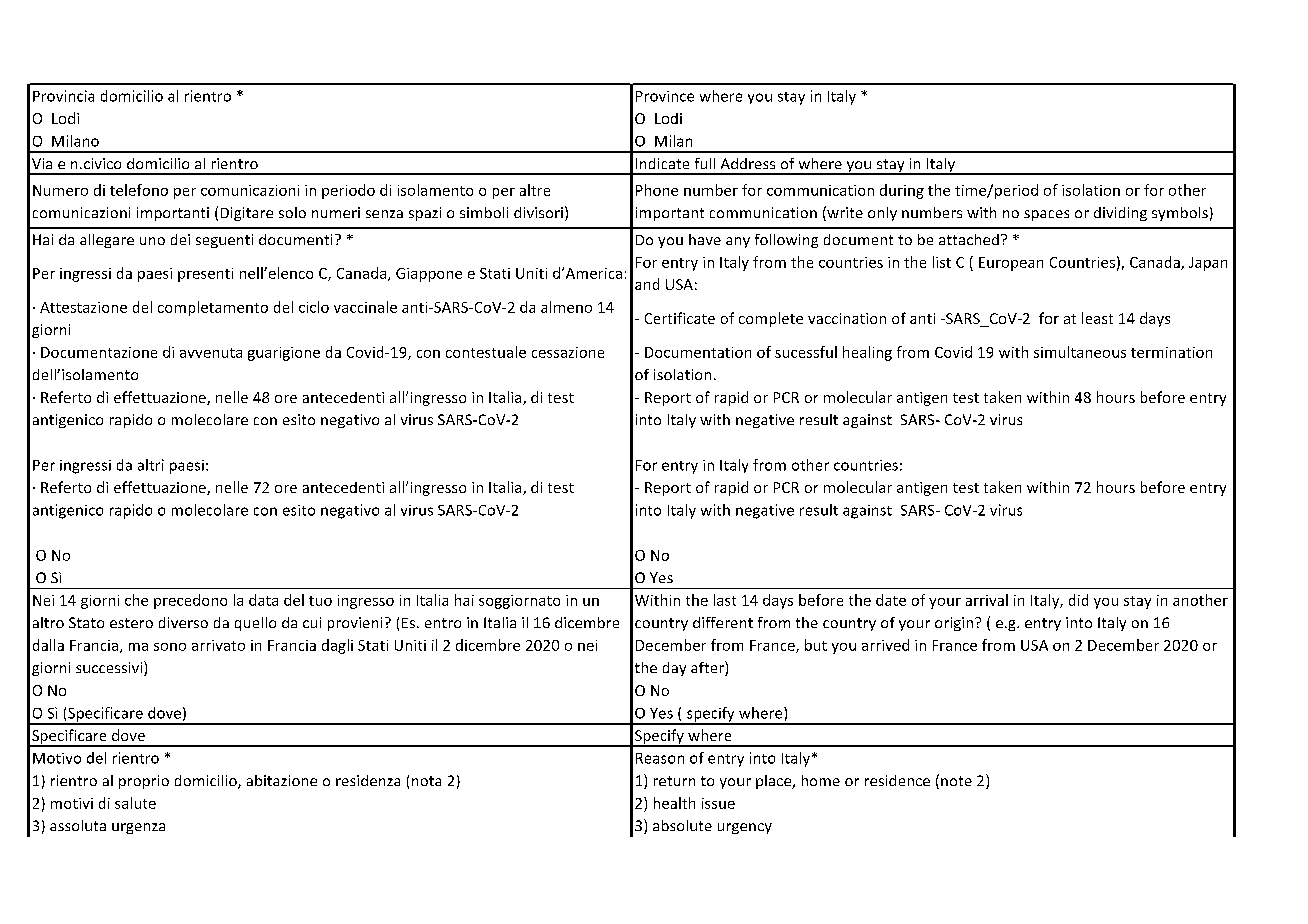  Describe the element at coordinates (902, 191) in the image. I see `during` at that location.
